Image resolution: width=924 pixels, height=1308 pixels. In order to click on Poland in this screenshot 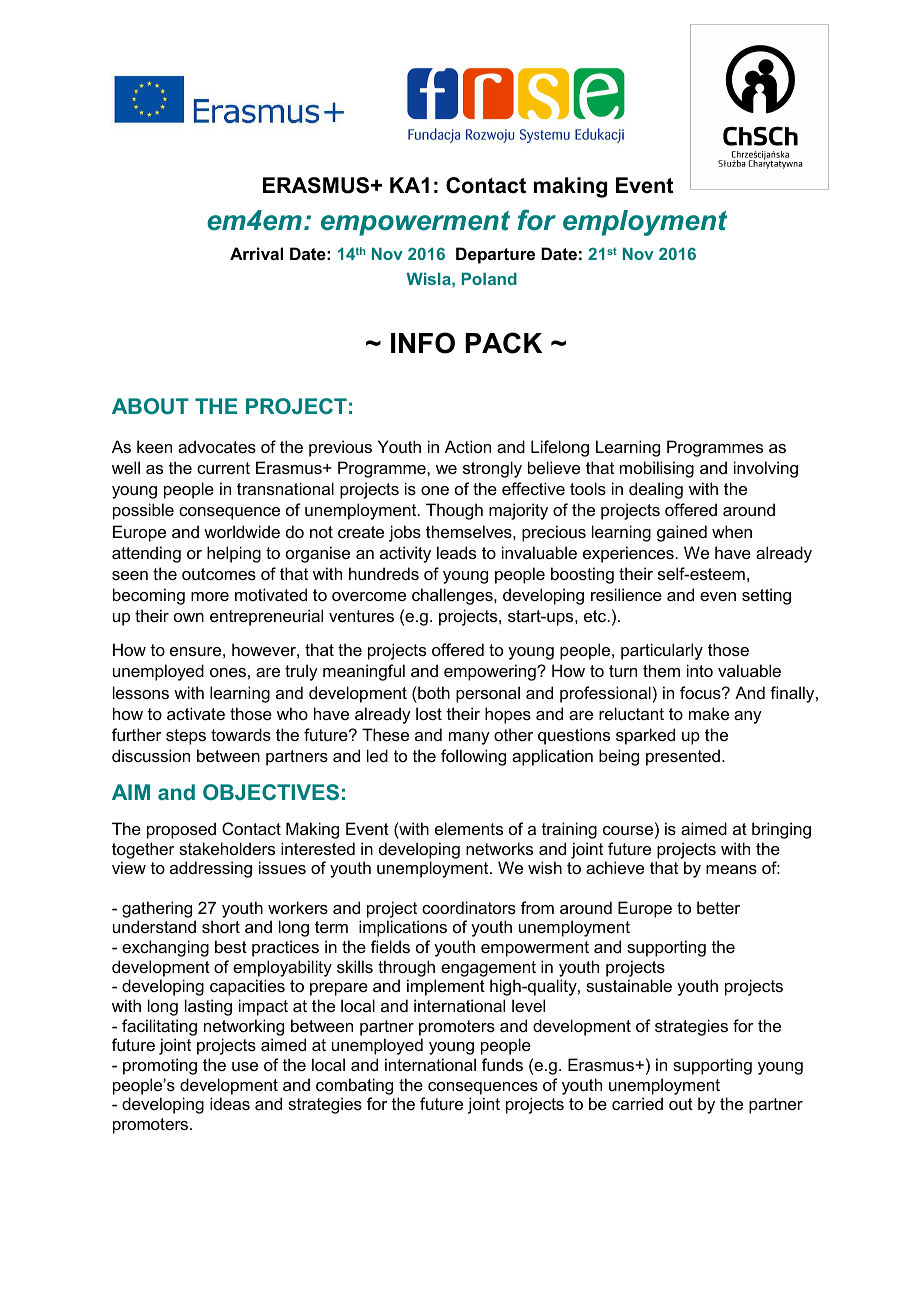, I will do `click(489, 278)`.
